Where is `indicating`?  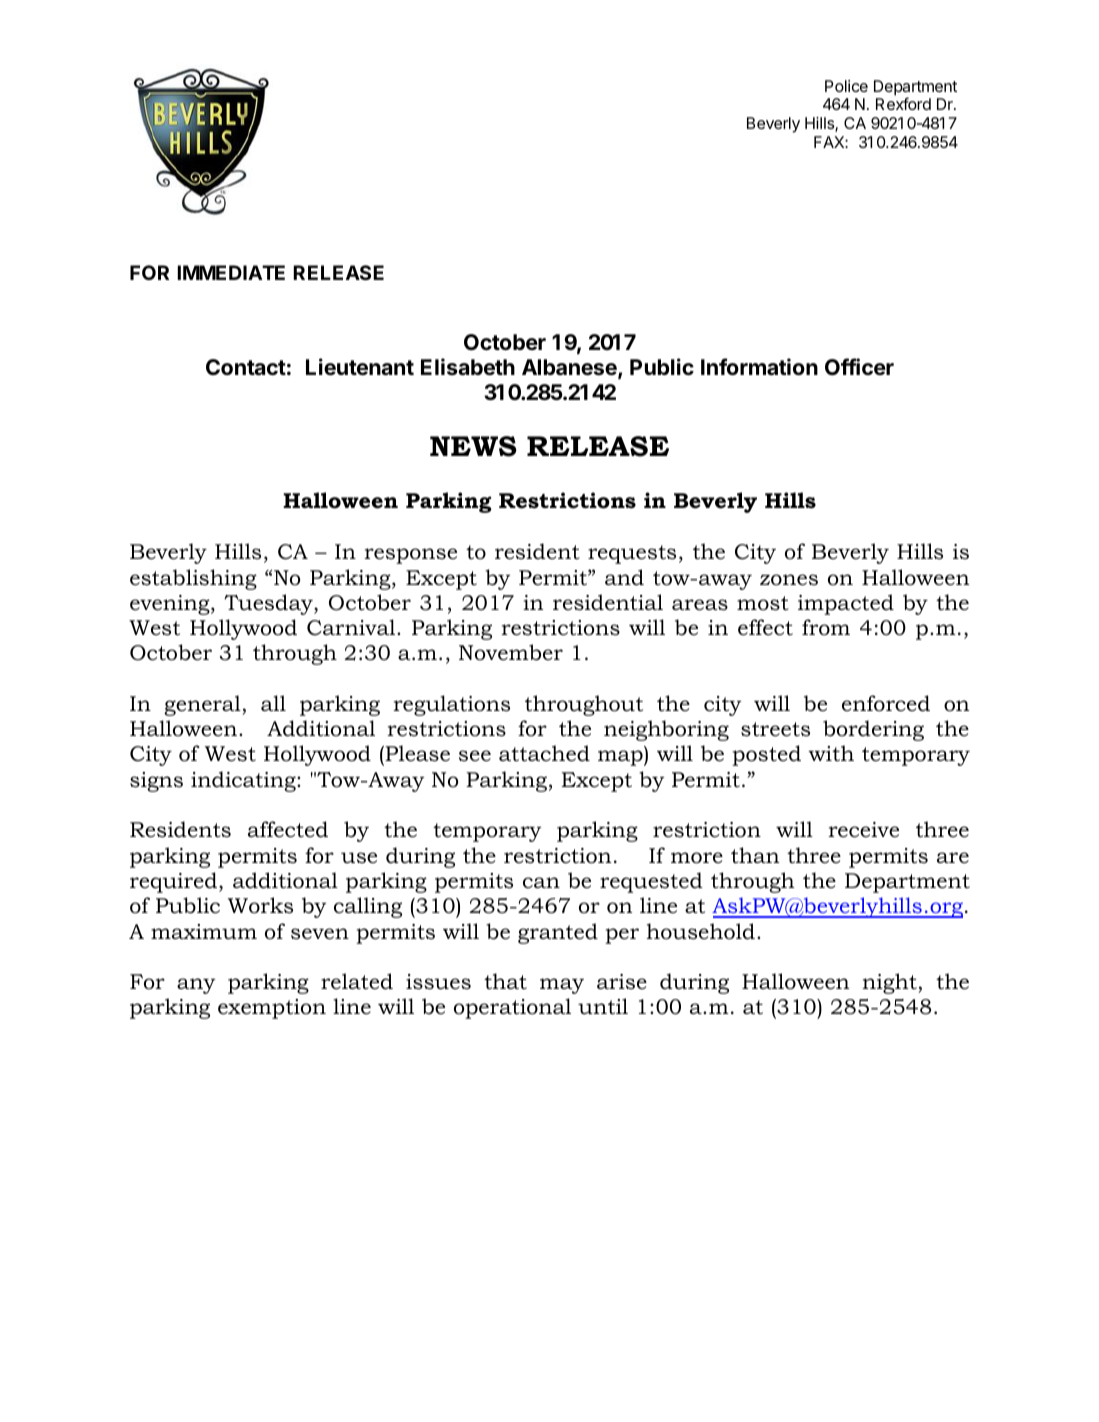
indicating is located at coordinates (244, 781).
